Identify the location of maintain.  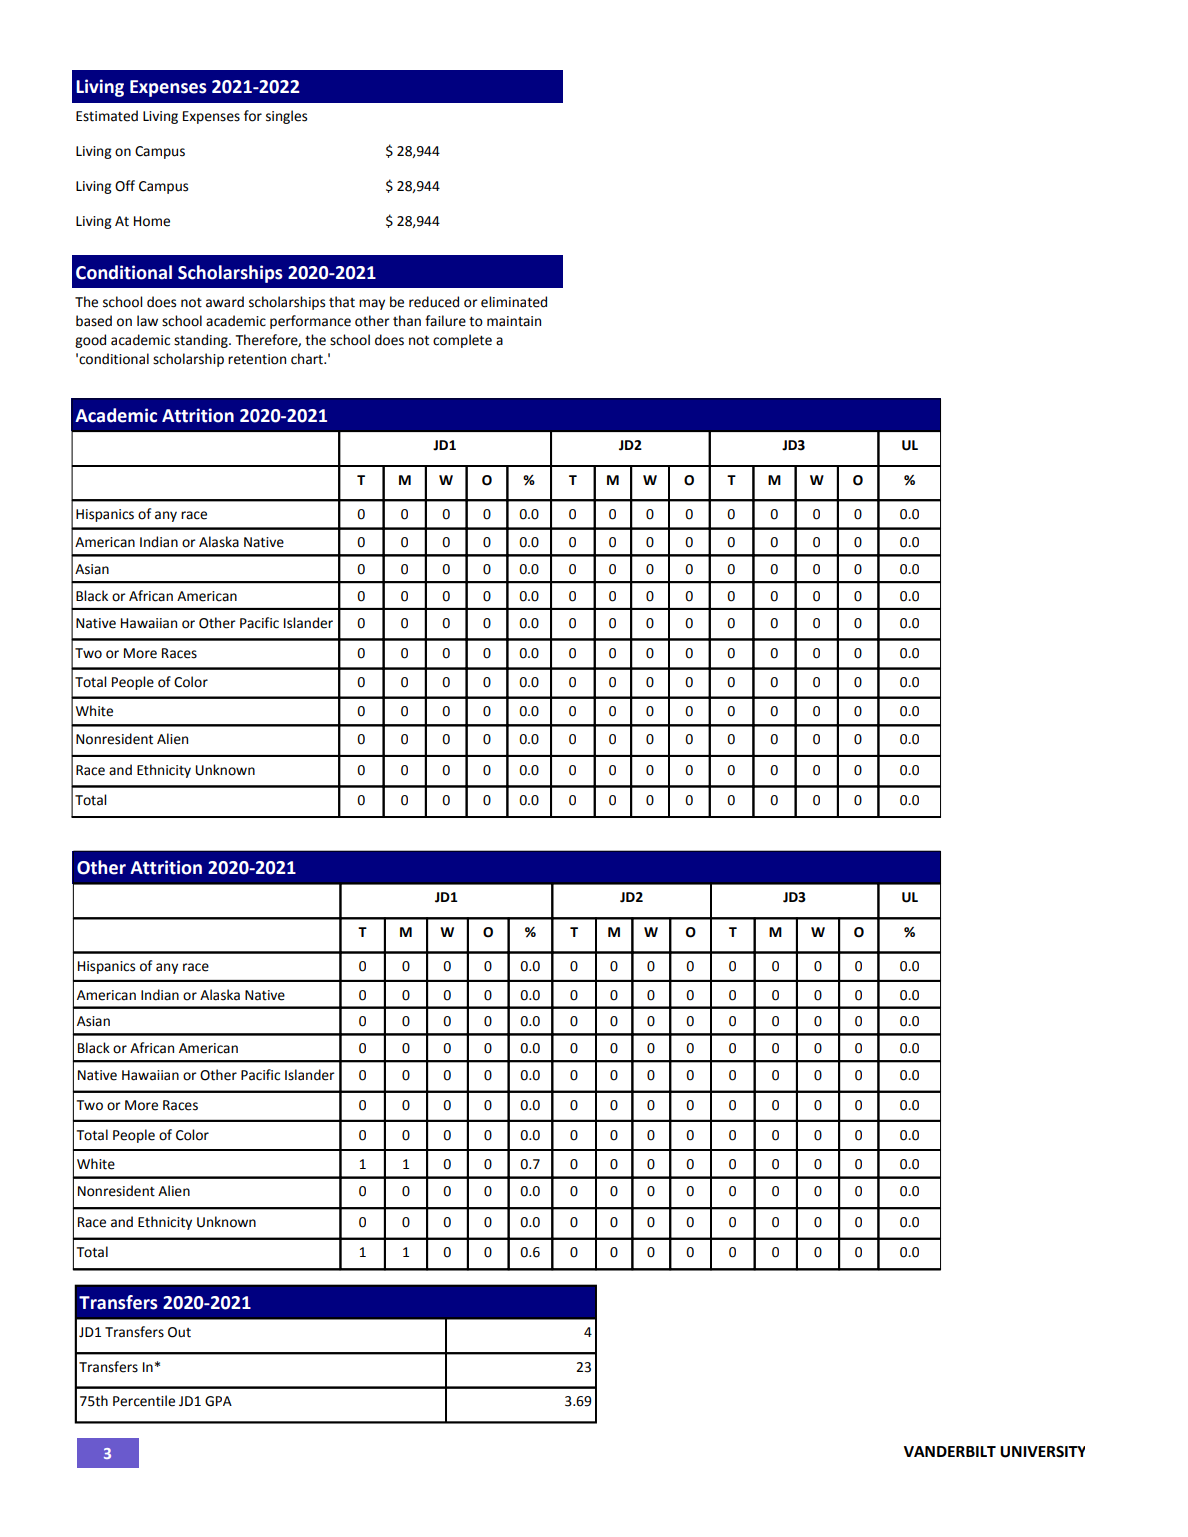
(514, 321).
